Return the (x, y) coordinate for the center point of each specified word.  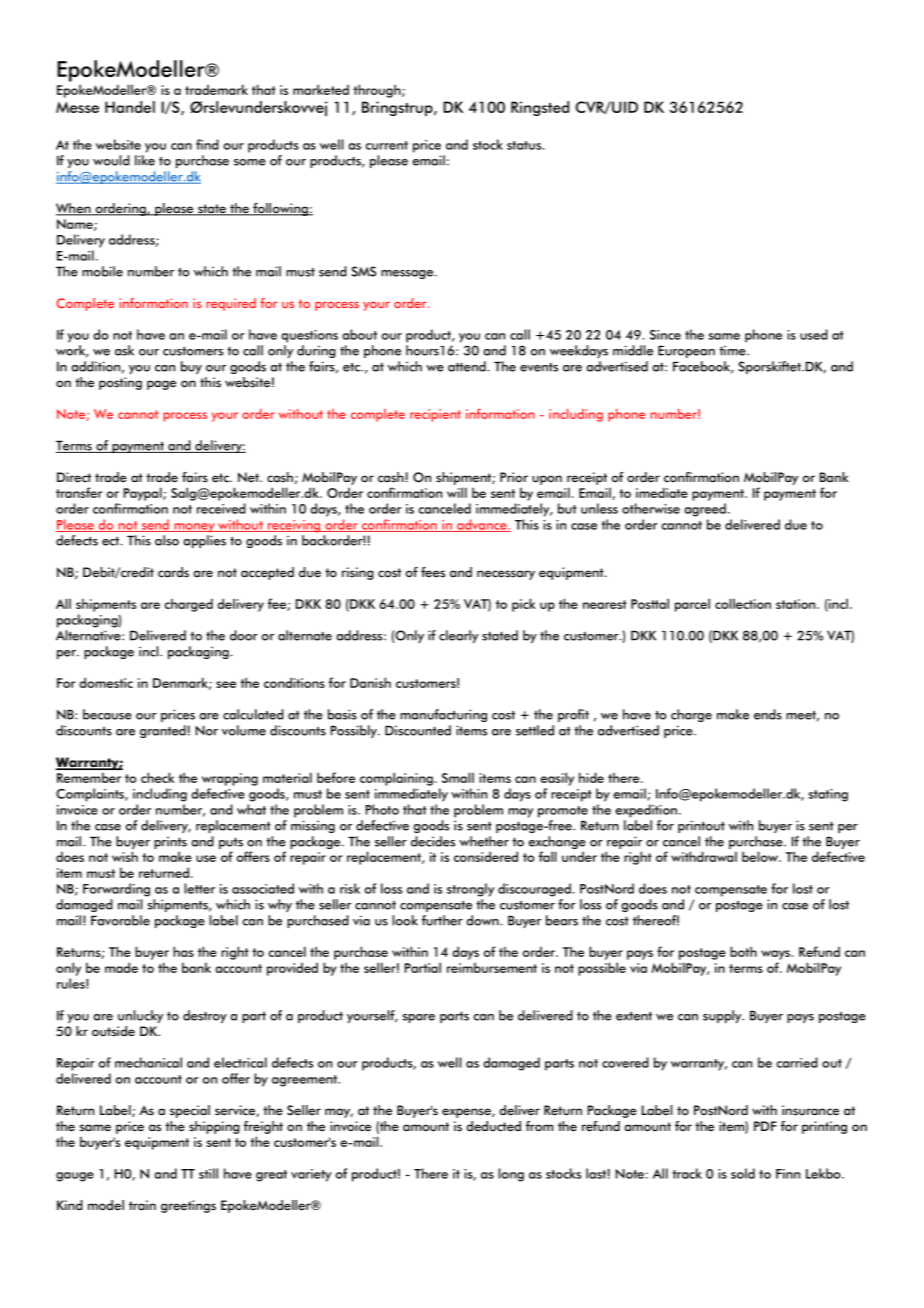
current (386, 145)
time (733, 350)
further (442, 920)
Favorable (120, 920)
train (142, 1205)
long (511, 1175)
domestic (106, 682)
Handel (130, 107)
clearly (459, 636)
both (743, 951)
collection (743, 603)
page (161, 385)
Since (665, 335)
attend (468, 366)
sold (743, 1173)
